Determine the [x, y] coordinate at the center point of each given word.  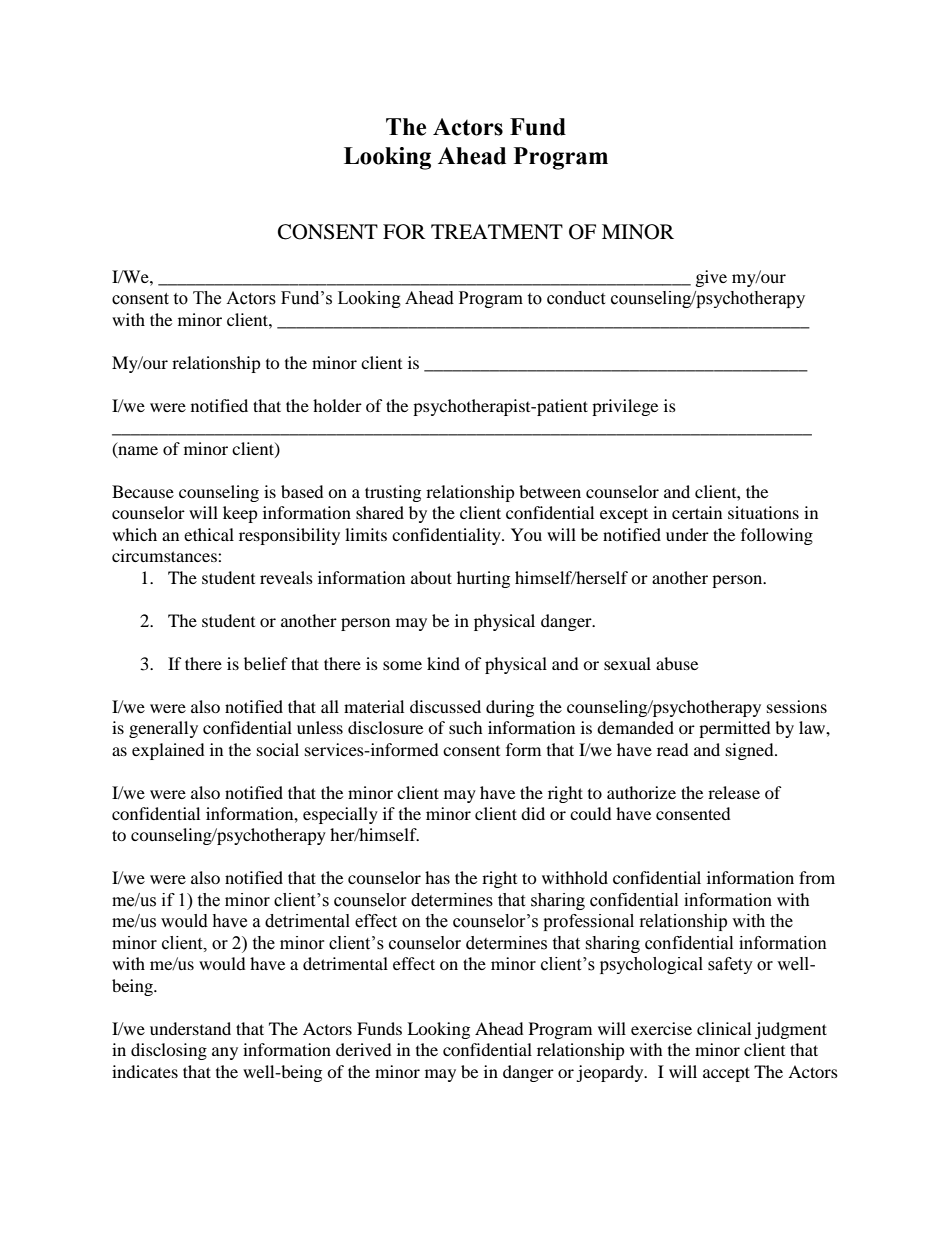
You [526, 534]
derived [364, 1049]
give [711, 278]
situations [763, 512]
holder [337, 405]
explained [168, 751]
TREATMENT [497, 231]
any [225, 1053]
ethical [209, 534]
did [533, 813]
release [734, 792]
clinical [724, 1028]
